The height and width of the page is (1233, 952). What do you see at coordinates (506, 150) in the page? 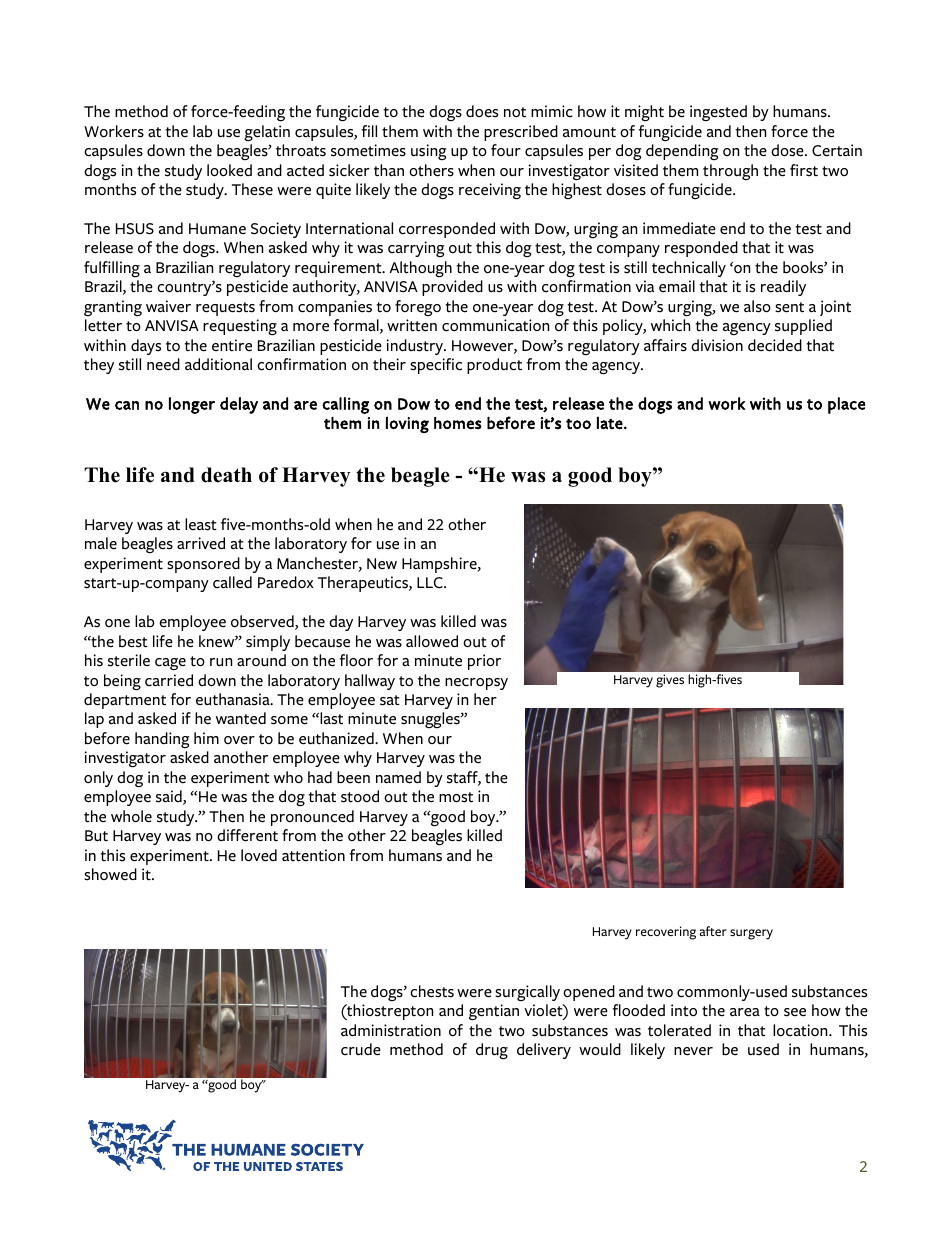
I see `four` at bounding box center [506, 150].
